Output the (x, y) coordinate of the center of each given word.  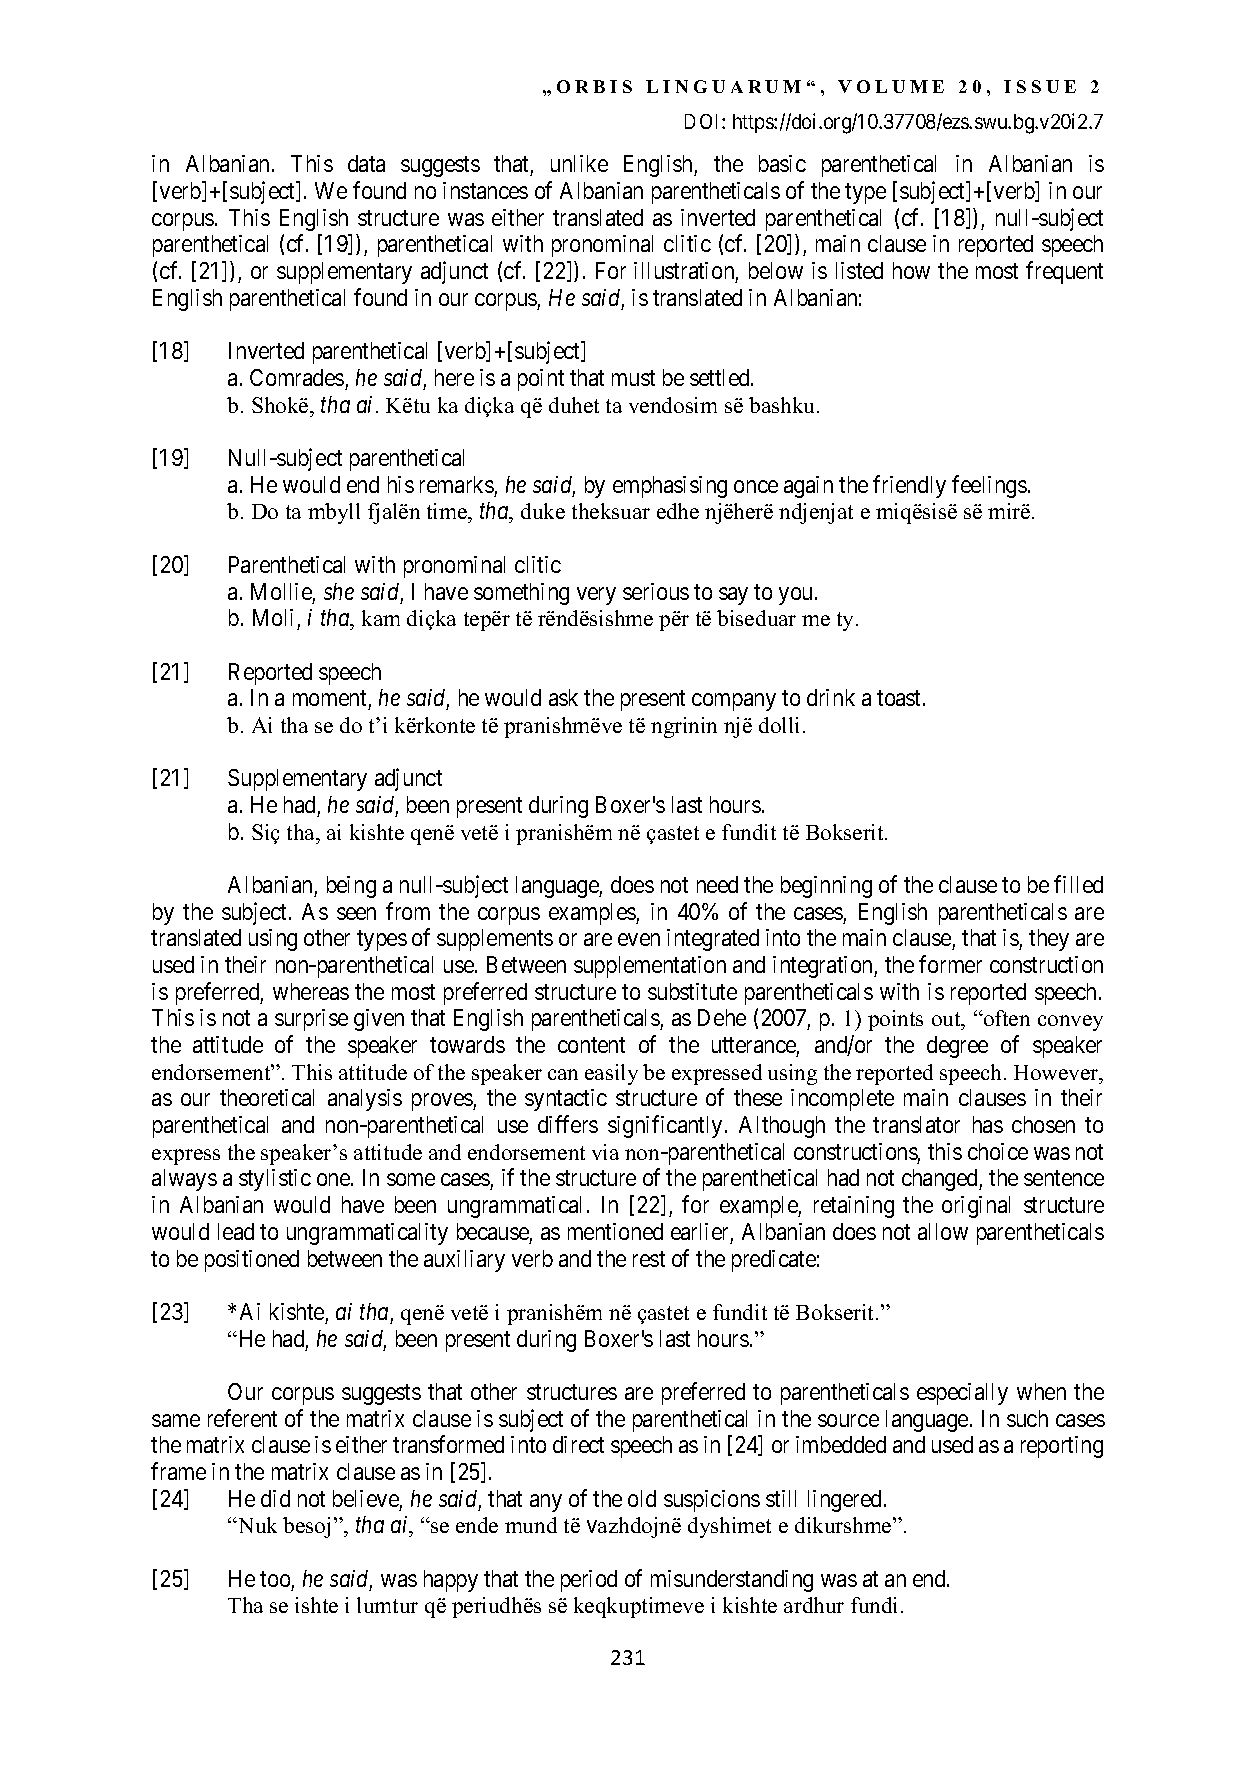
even (639, 940)
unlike (579, 163)
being (351, 887)
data (366, 163)
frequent (1064, 272)
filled (1078, 884)
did (275, 1498)
